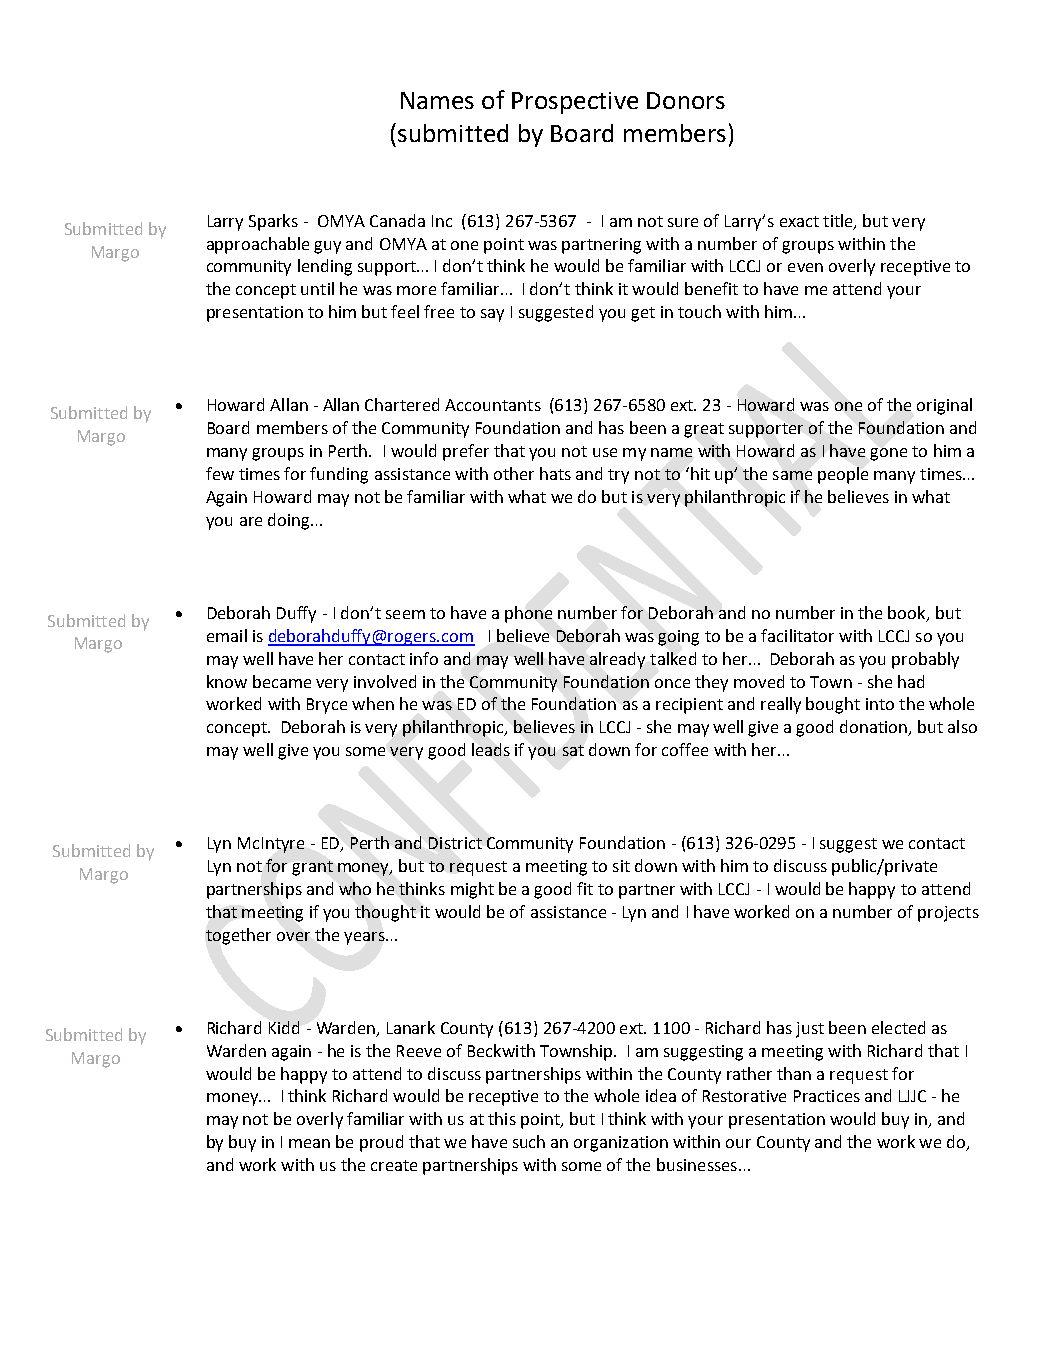 Image resolution: width=1041 pixels, height=1347 pixels. I want to click on Prospective, so click(575, 103).
